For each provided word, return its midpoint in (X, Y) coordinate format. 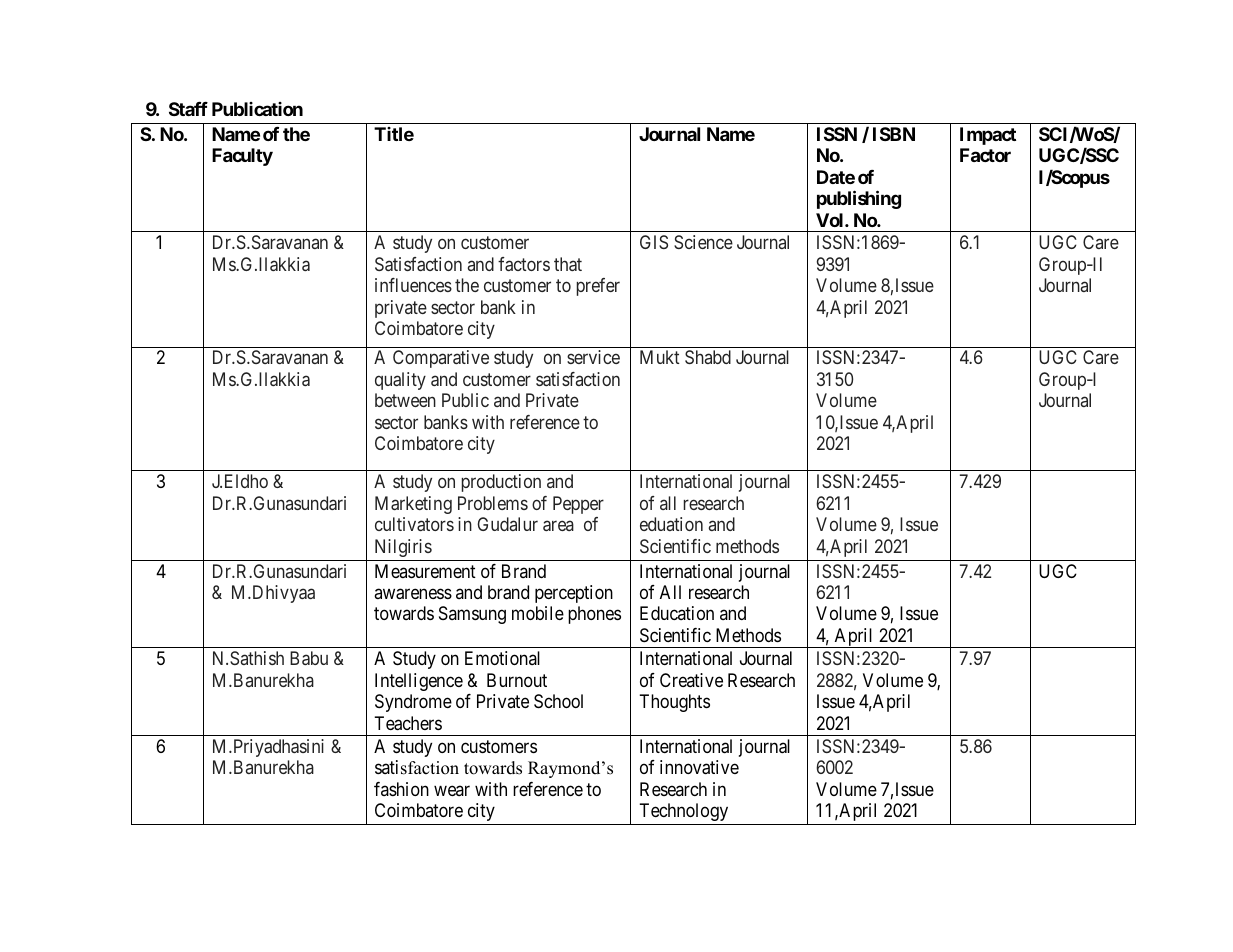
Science (703, 242)
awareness (413, 594)
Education (677, 613)
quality (400, 381)
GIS (654, 242)
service (593, 357)
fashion (401, 789)
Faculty (242, 157)
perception (574, 594)
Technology (683, 812)
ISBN (894, 134)
